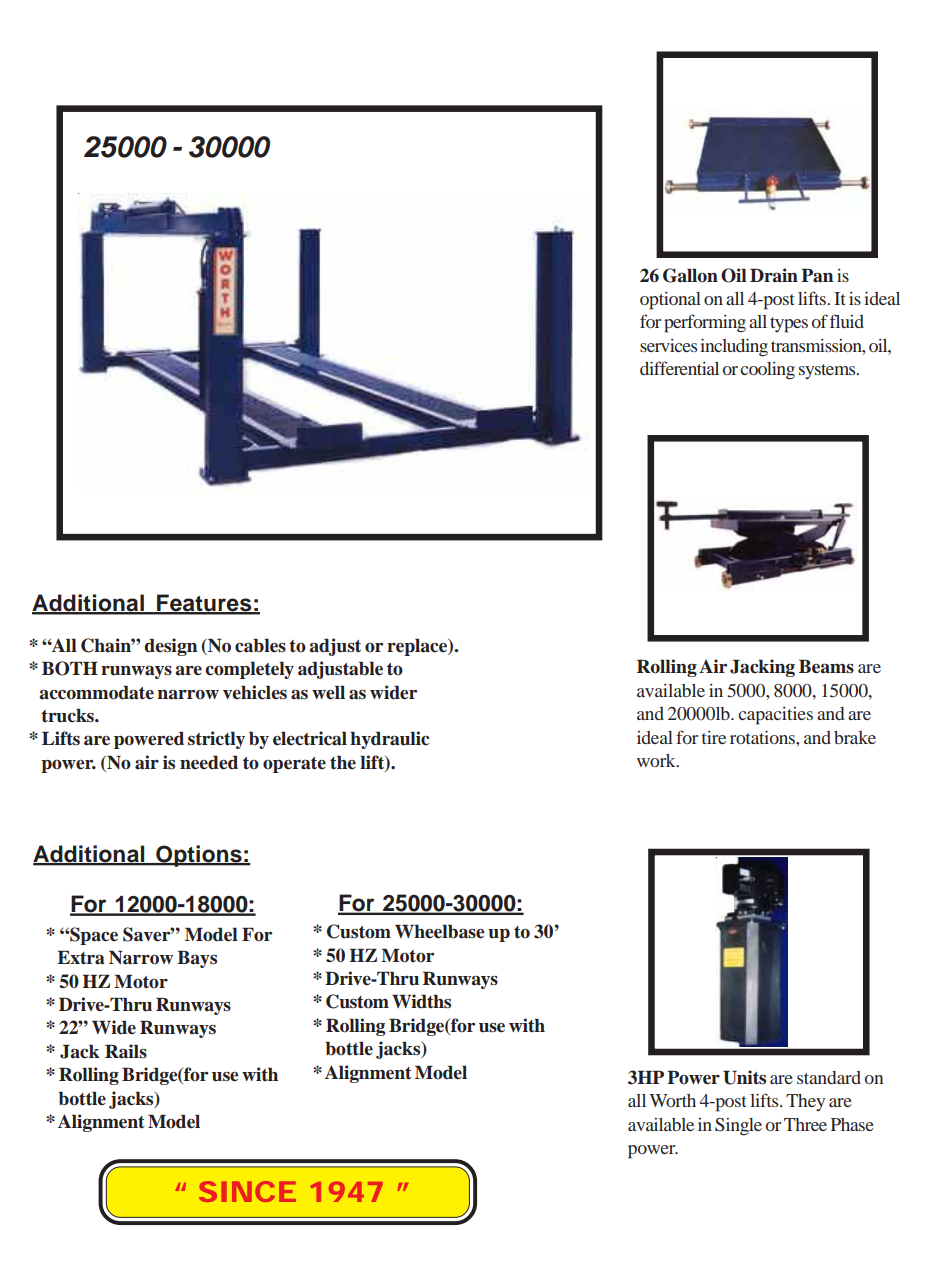 The height and width of the image is (1288, 936). What do you see at coordinates (767, 371) in the image?
I see `cooling` at bounding box center [767, 371].
